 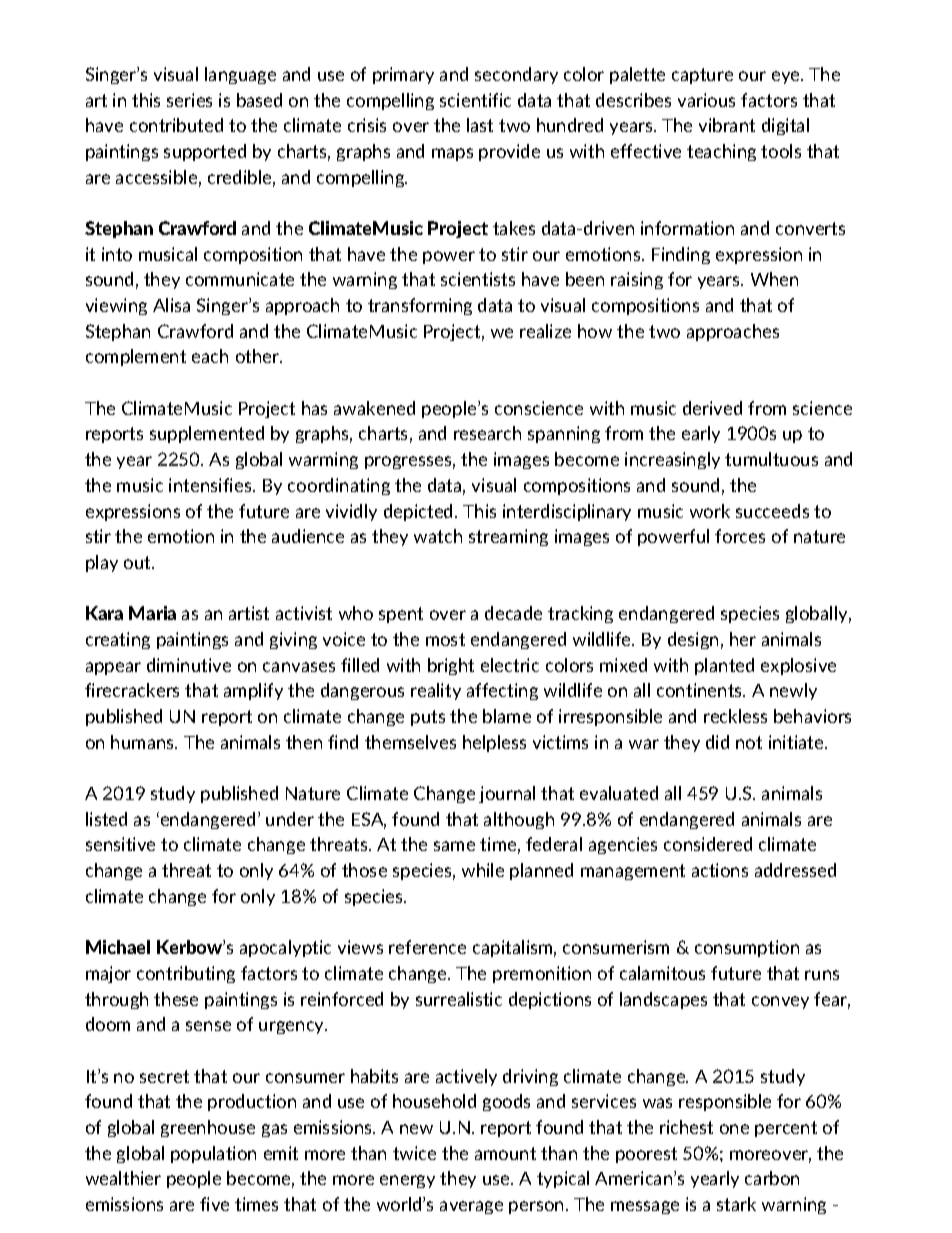 What do you see at coordinates (189, 100) in the image?
I see `series` at bounding box center [189, 100].
